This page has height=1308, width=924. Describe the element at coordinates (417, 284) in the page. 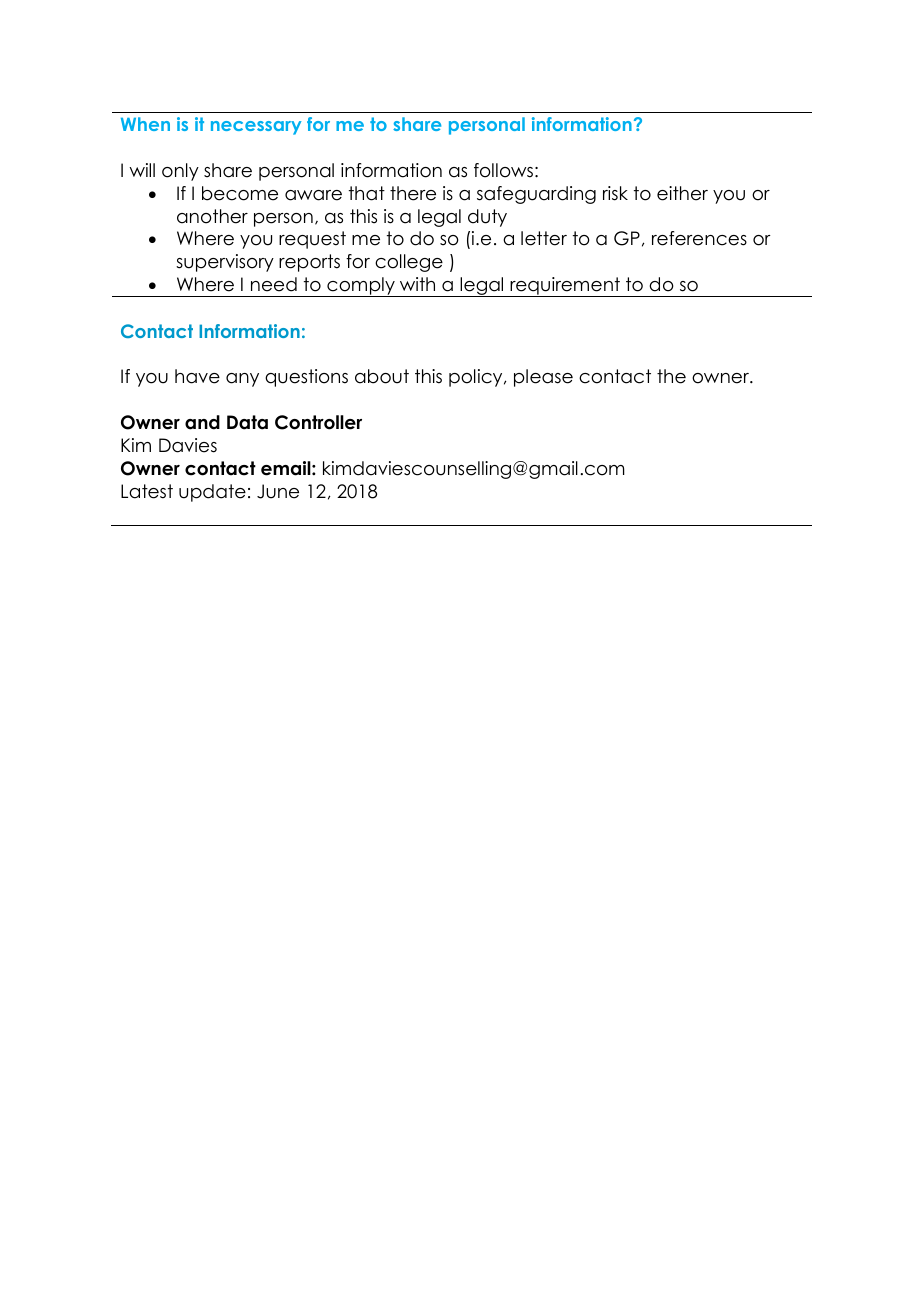

I see `with` at that location.
